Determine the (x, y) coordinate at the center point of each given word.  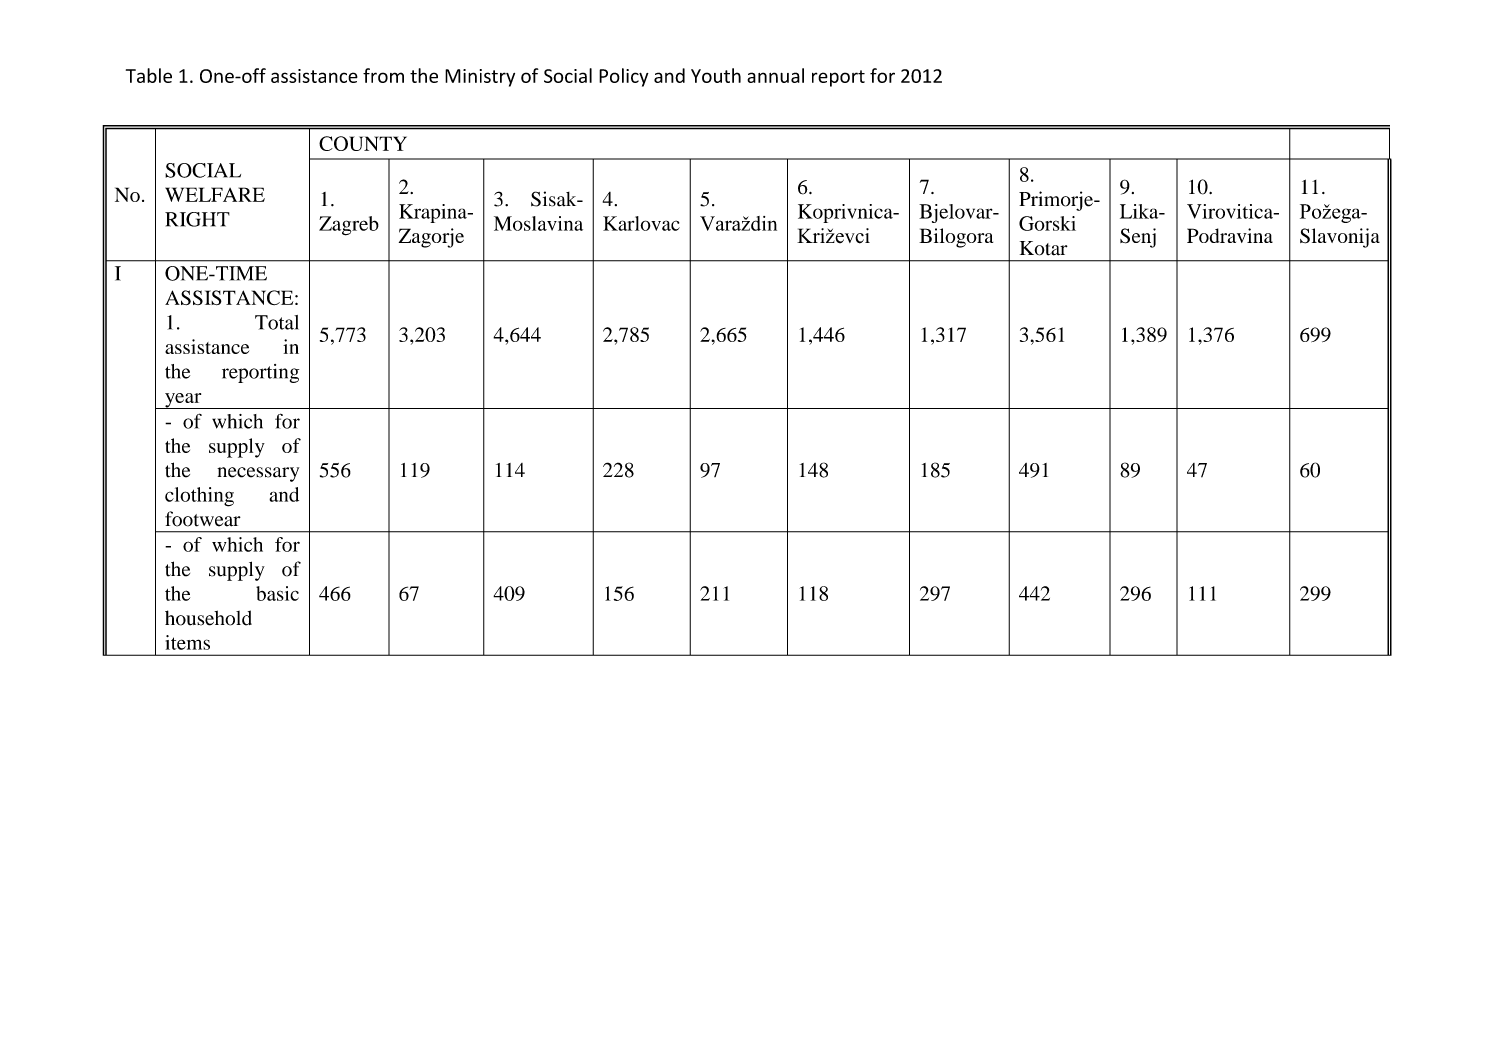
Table (149, 75)
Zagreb (349, 226)
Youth (716, 75)
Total (277, 322)
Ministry (480, 78)
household (208, 618)
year (183, 401)
